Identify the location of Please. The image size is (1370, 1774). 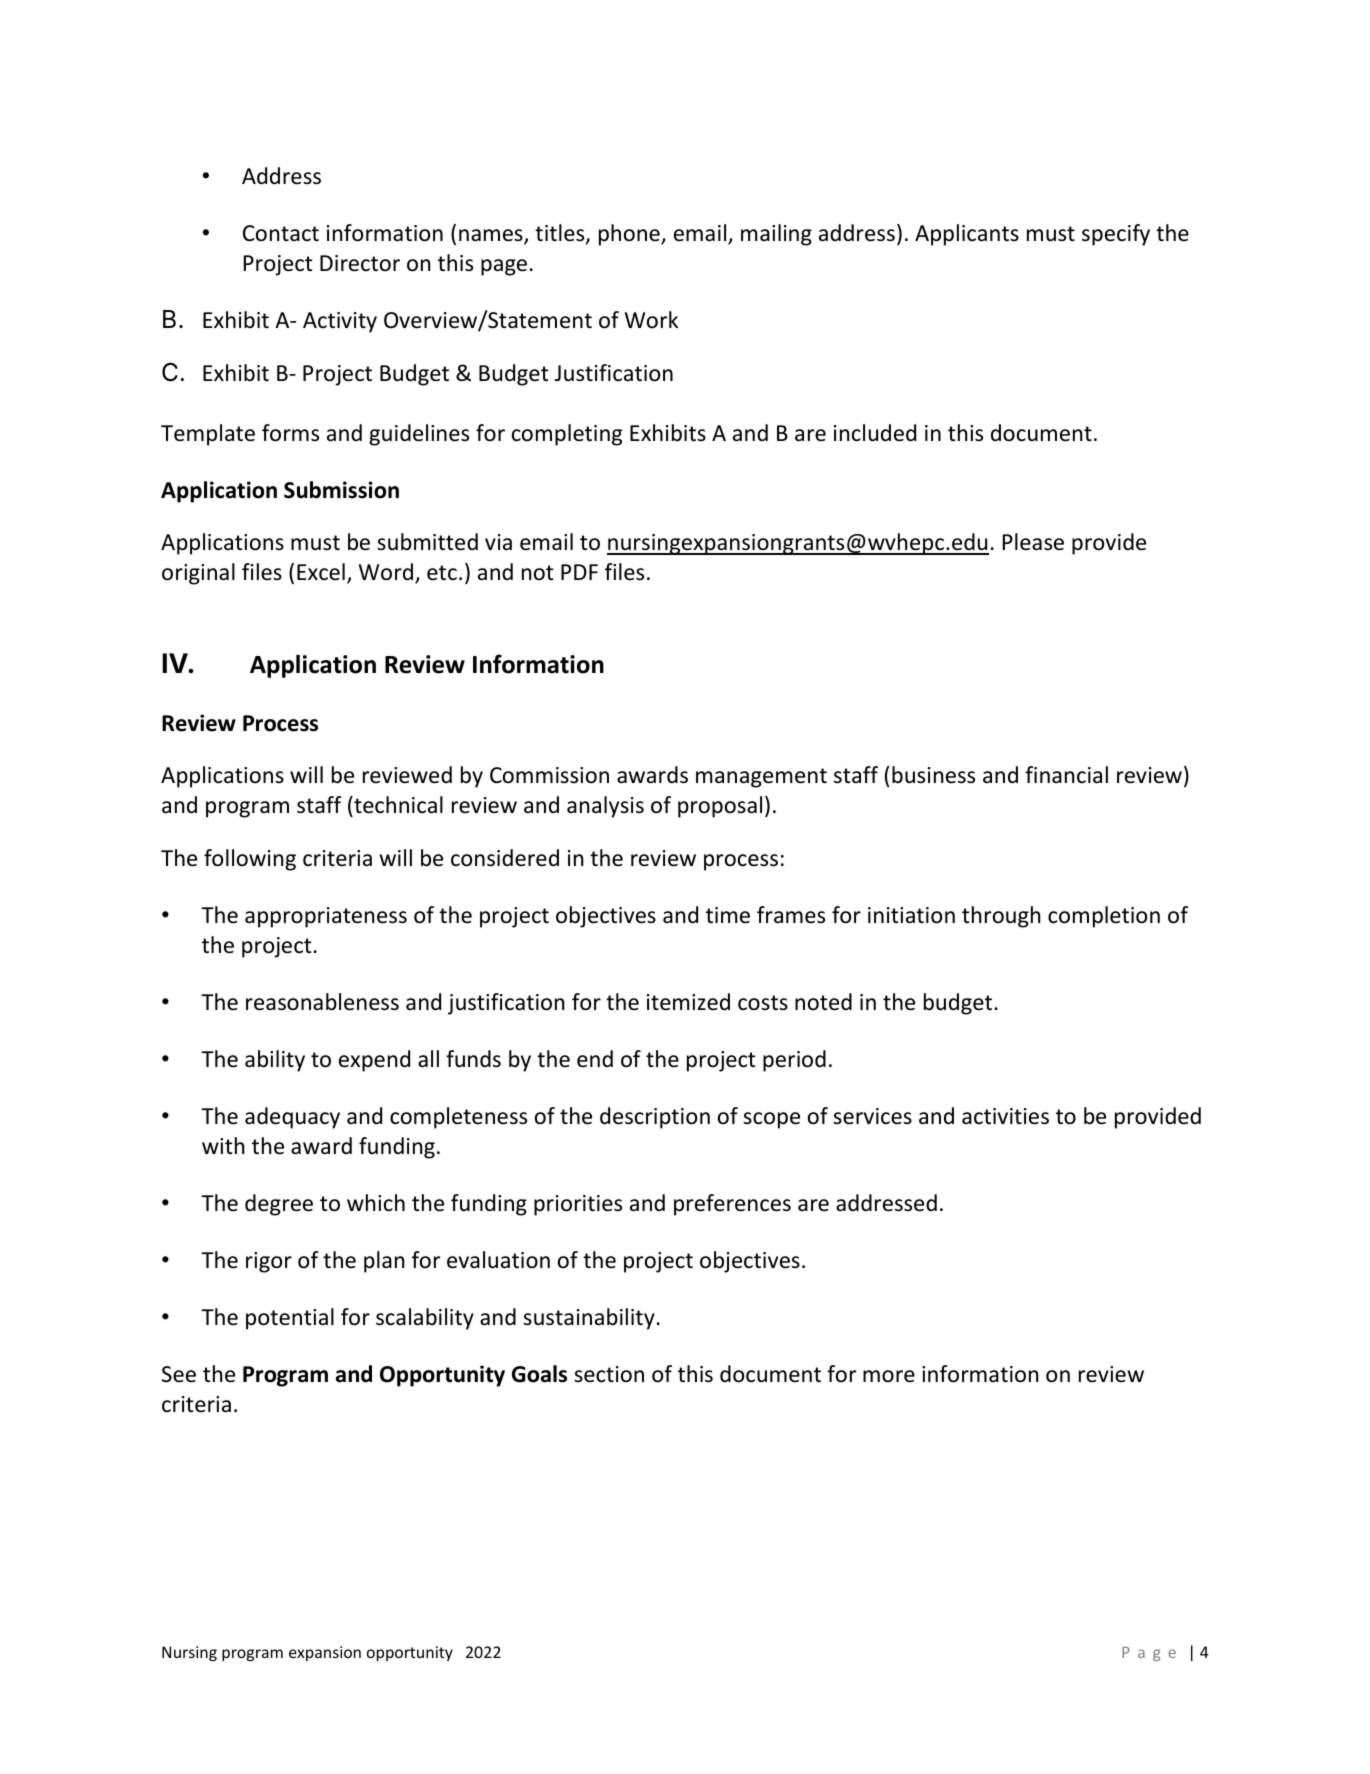
(1033, 542).
